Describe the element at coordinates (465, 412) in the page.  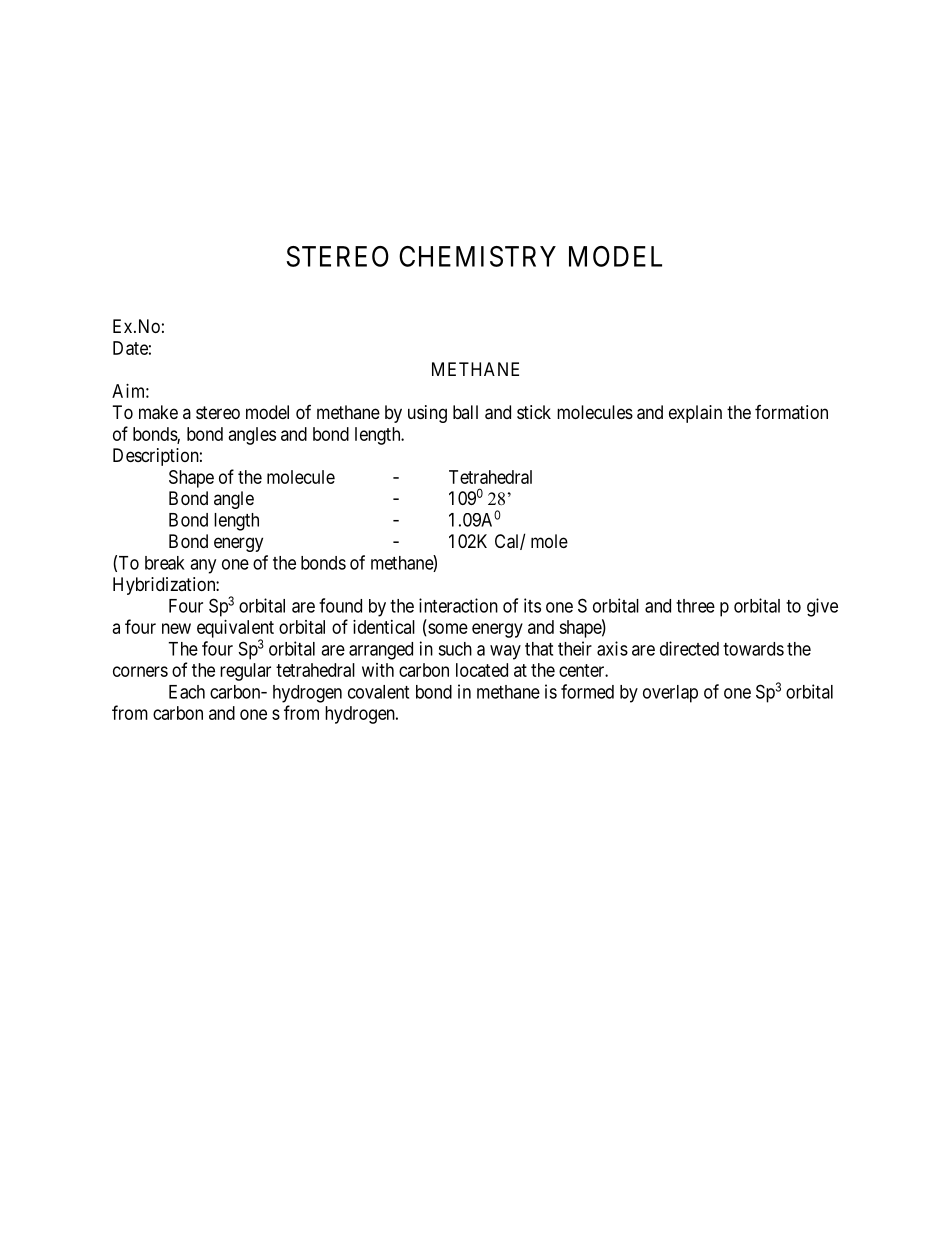
I see `ball` at that location.
